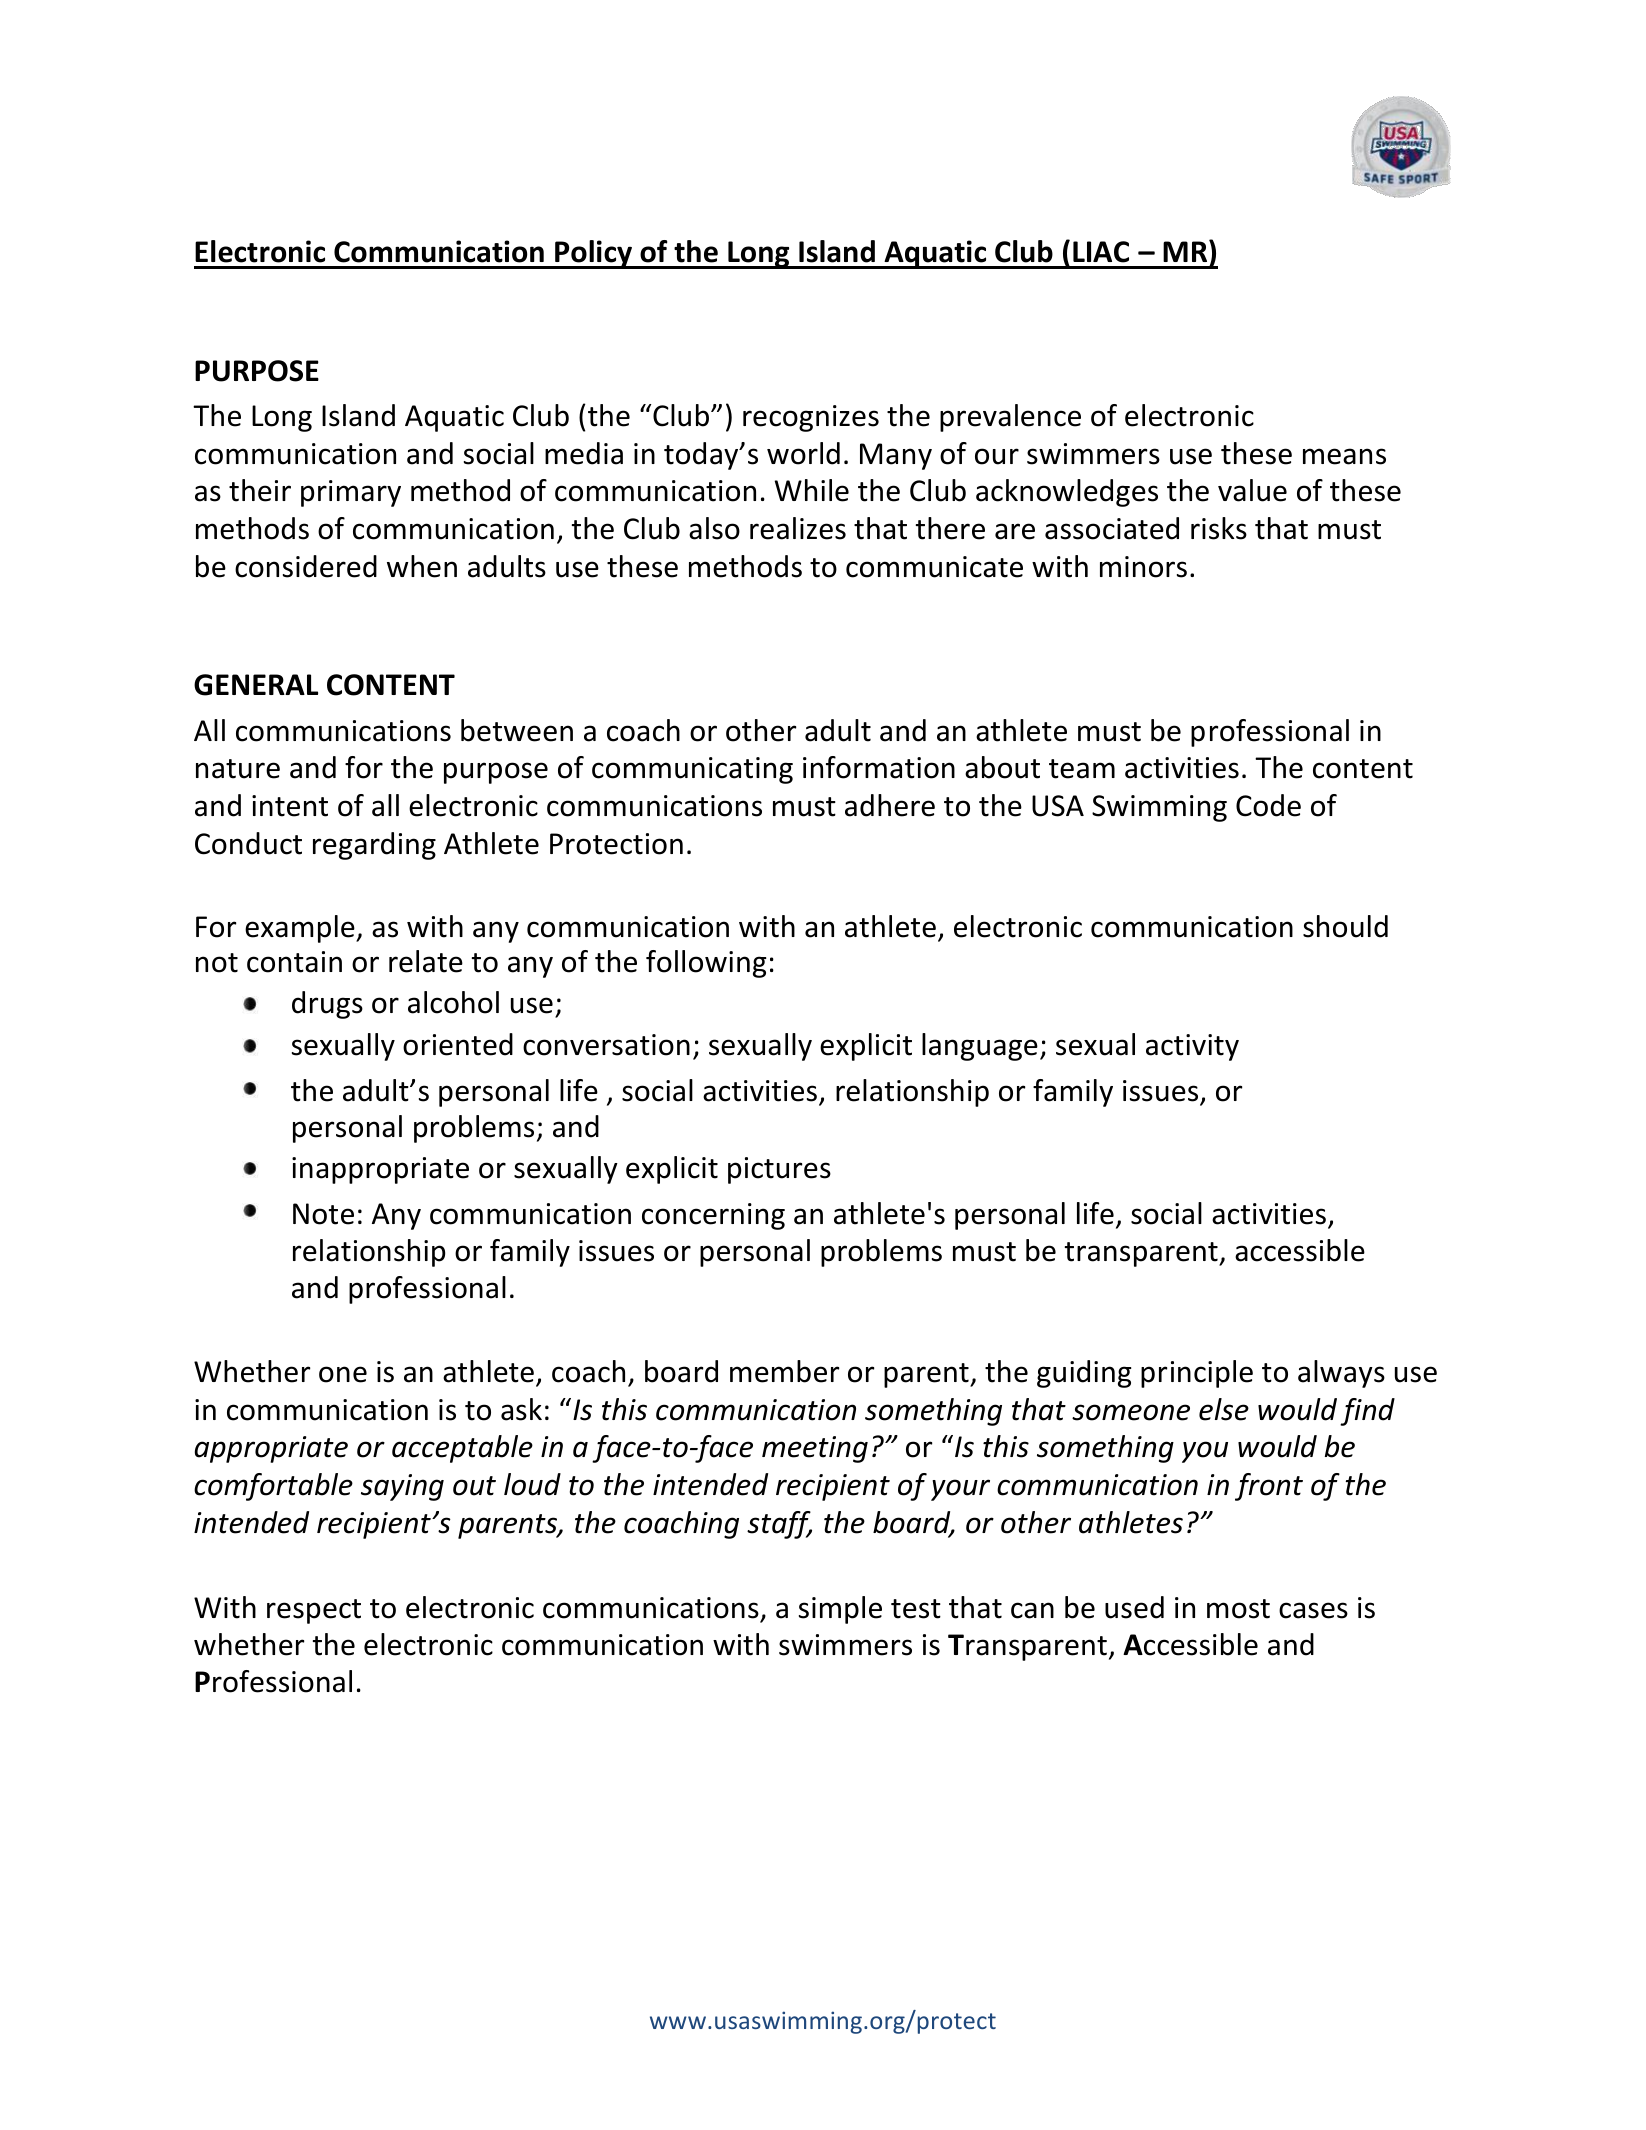 This document has width=1646, height=2130. Describe the element at coordinates (798, 528) in the document. I see `realizes` at that location.
